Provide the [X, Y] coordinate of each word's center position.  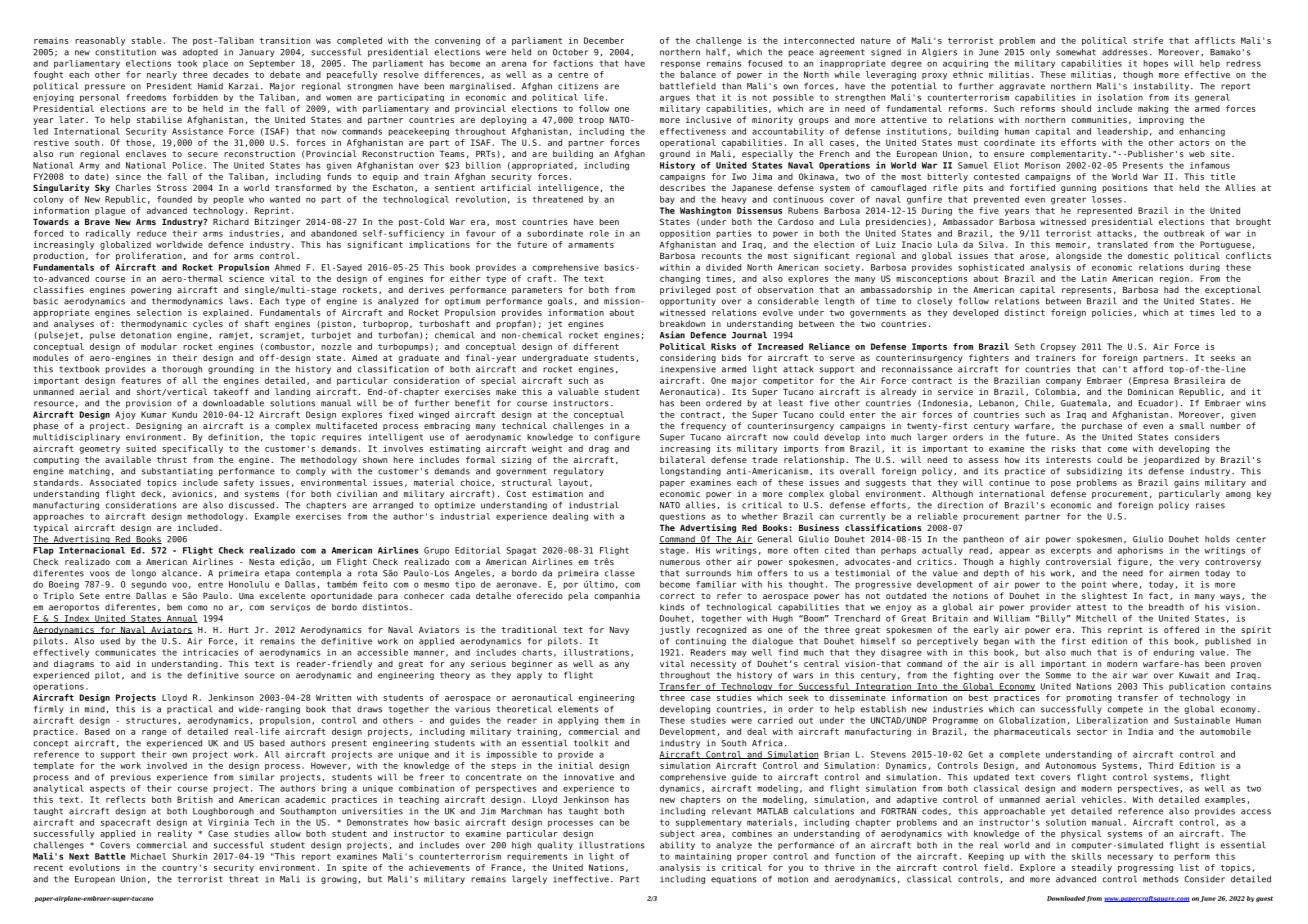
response [680, 64]
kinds [672, 607]
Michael [148, 856]
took [187, 63]
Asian [672, 335]
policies [1112, 313]
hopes [1156, 64]
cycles [208, 324]
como [198, 608]
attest [1091, 607]
